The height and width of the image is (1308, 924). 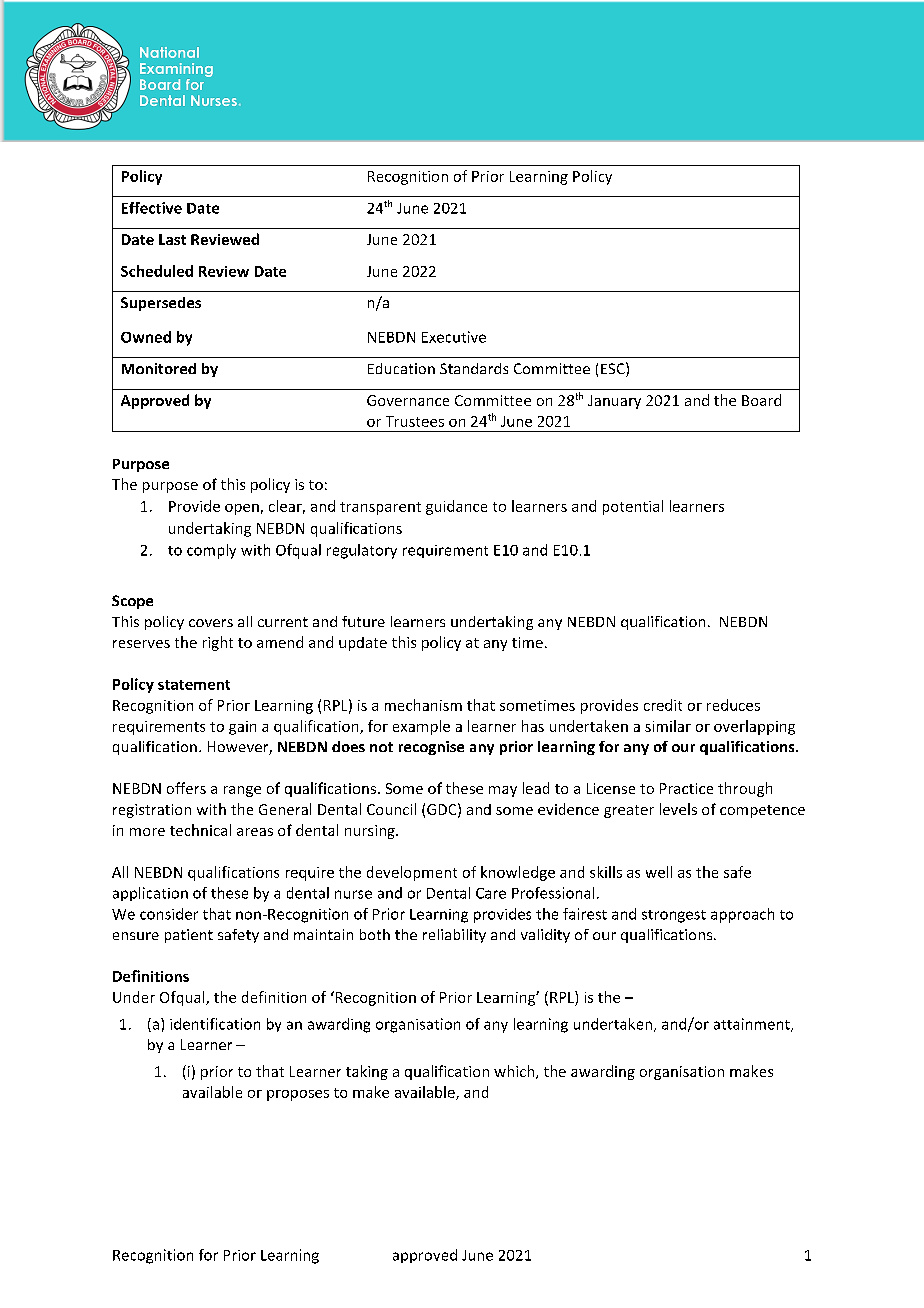 I want to click on Last, so click(x=172, y=239).
